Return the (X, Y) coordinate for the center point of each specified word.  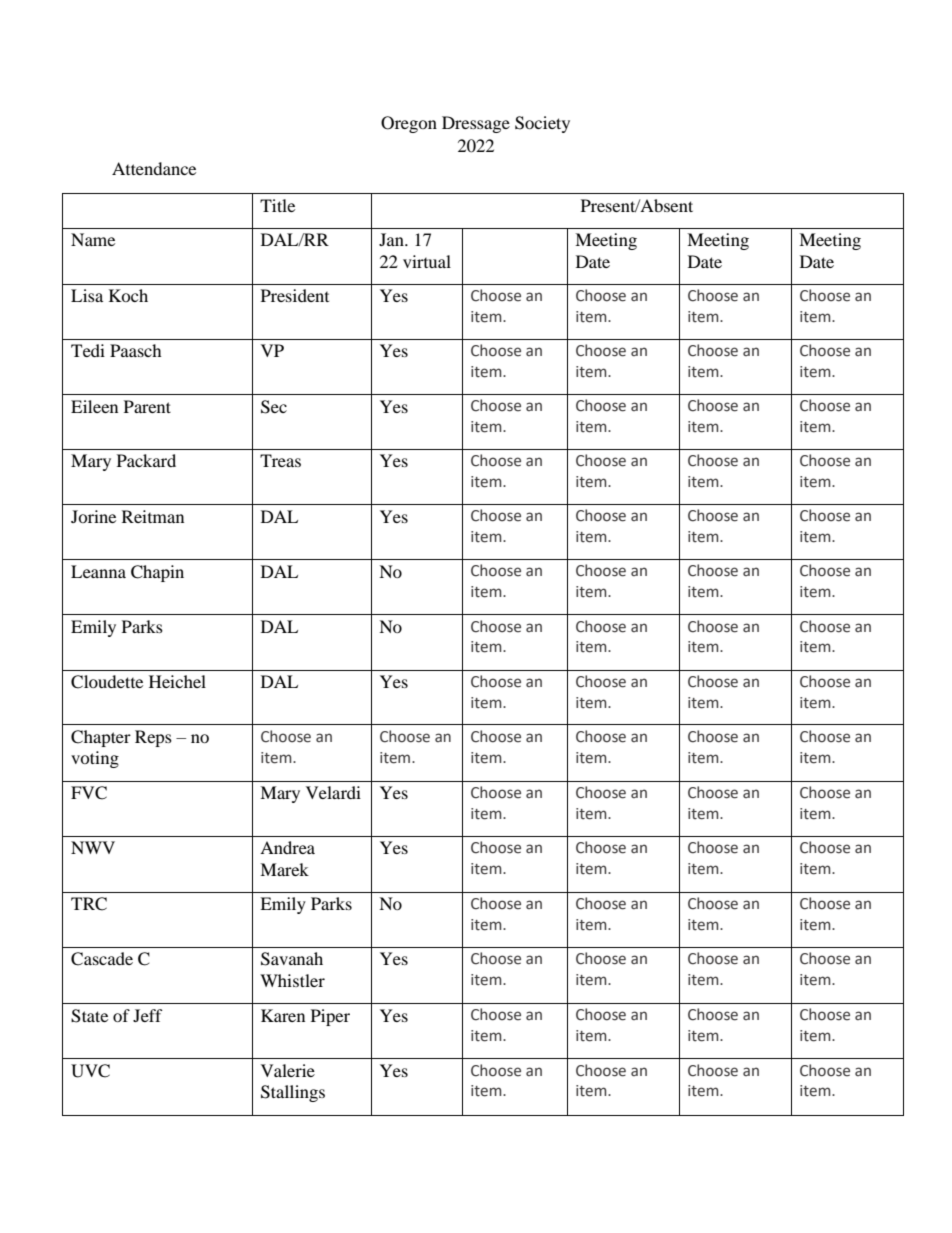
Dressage (476, 124)
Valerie (288, 1070)
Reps (153, 738)
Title (277, 205)
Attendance (154, 168)
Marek (284, 869)
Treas (280, 460)
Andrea (287, 847)
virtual (427, 261)
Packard (146, 460)
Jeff (148, 1015)
